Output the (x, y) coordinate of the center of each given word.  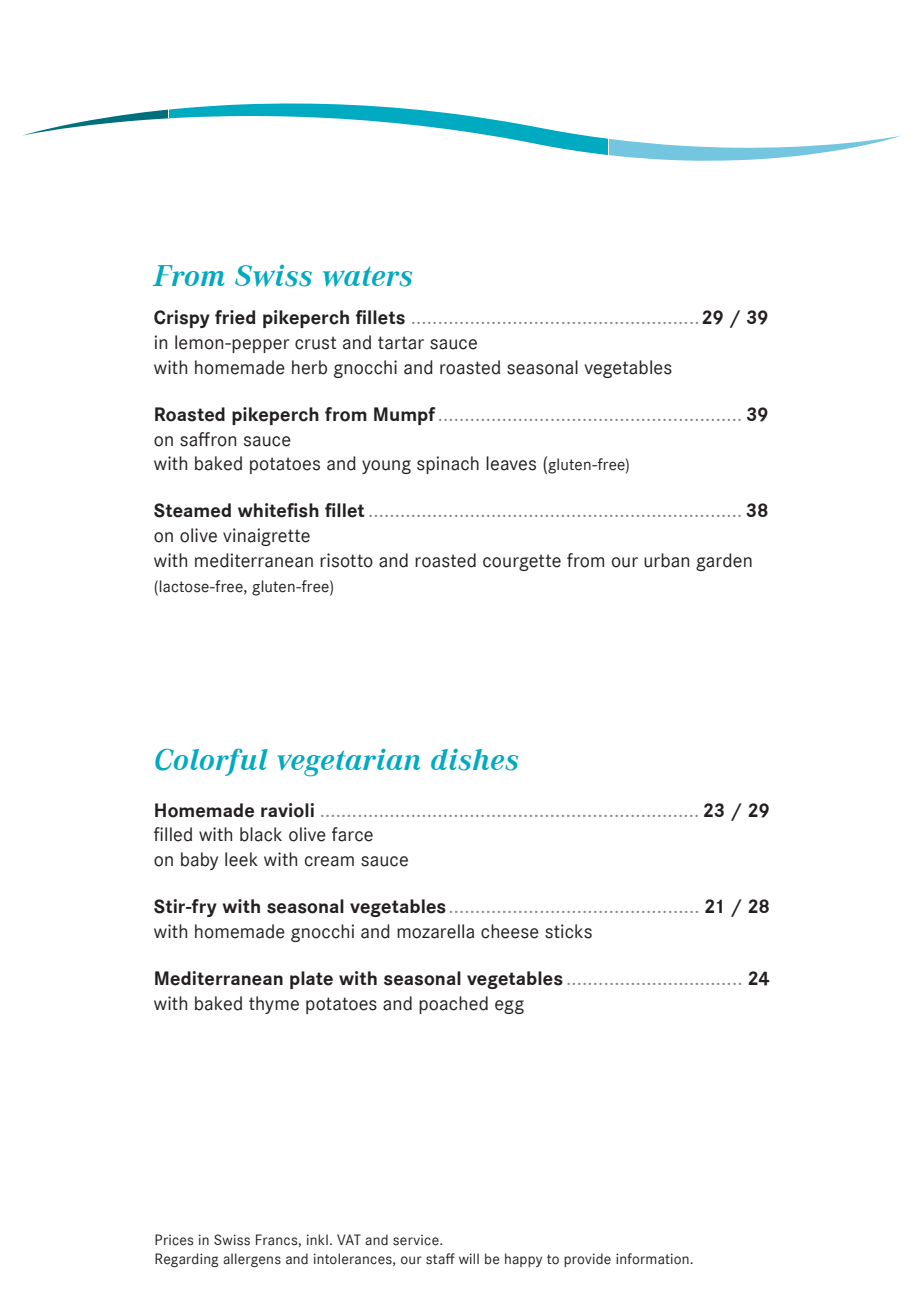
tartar (401, 343)
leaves (511, 463)
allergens (252, 1260)
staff (440, 1259)
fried (235, 317)
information (653, 1259)
